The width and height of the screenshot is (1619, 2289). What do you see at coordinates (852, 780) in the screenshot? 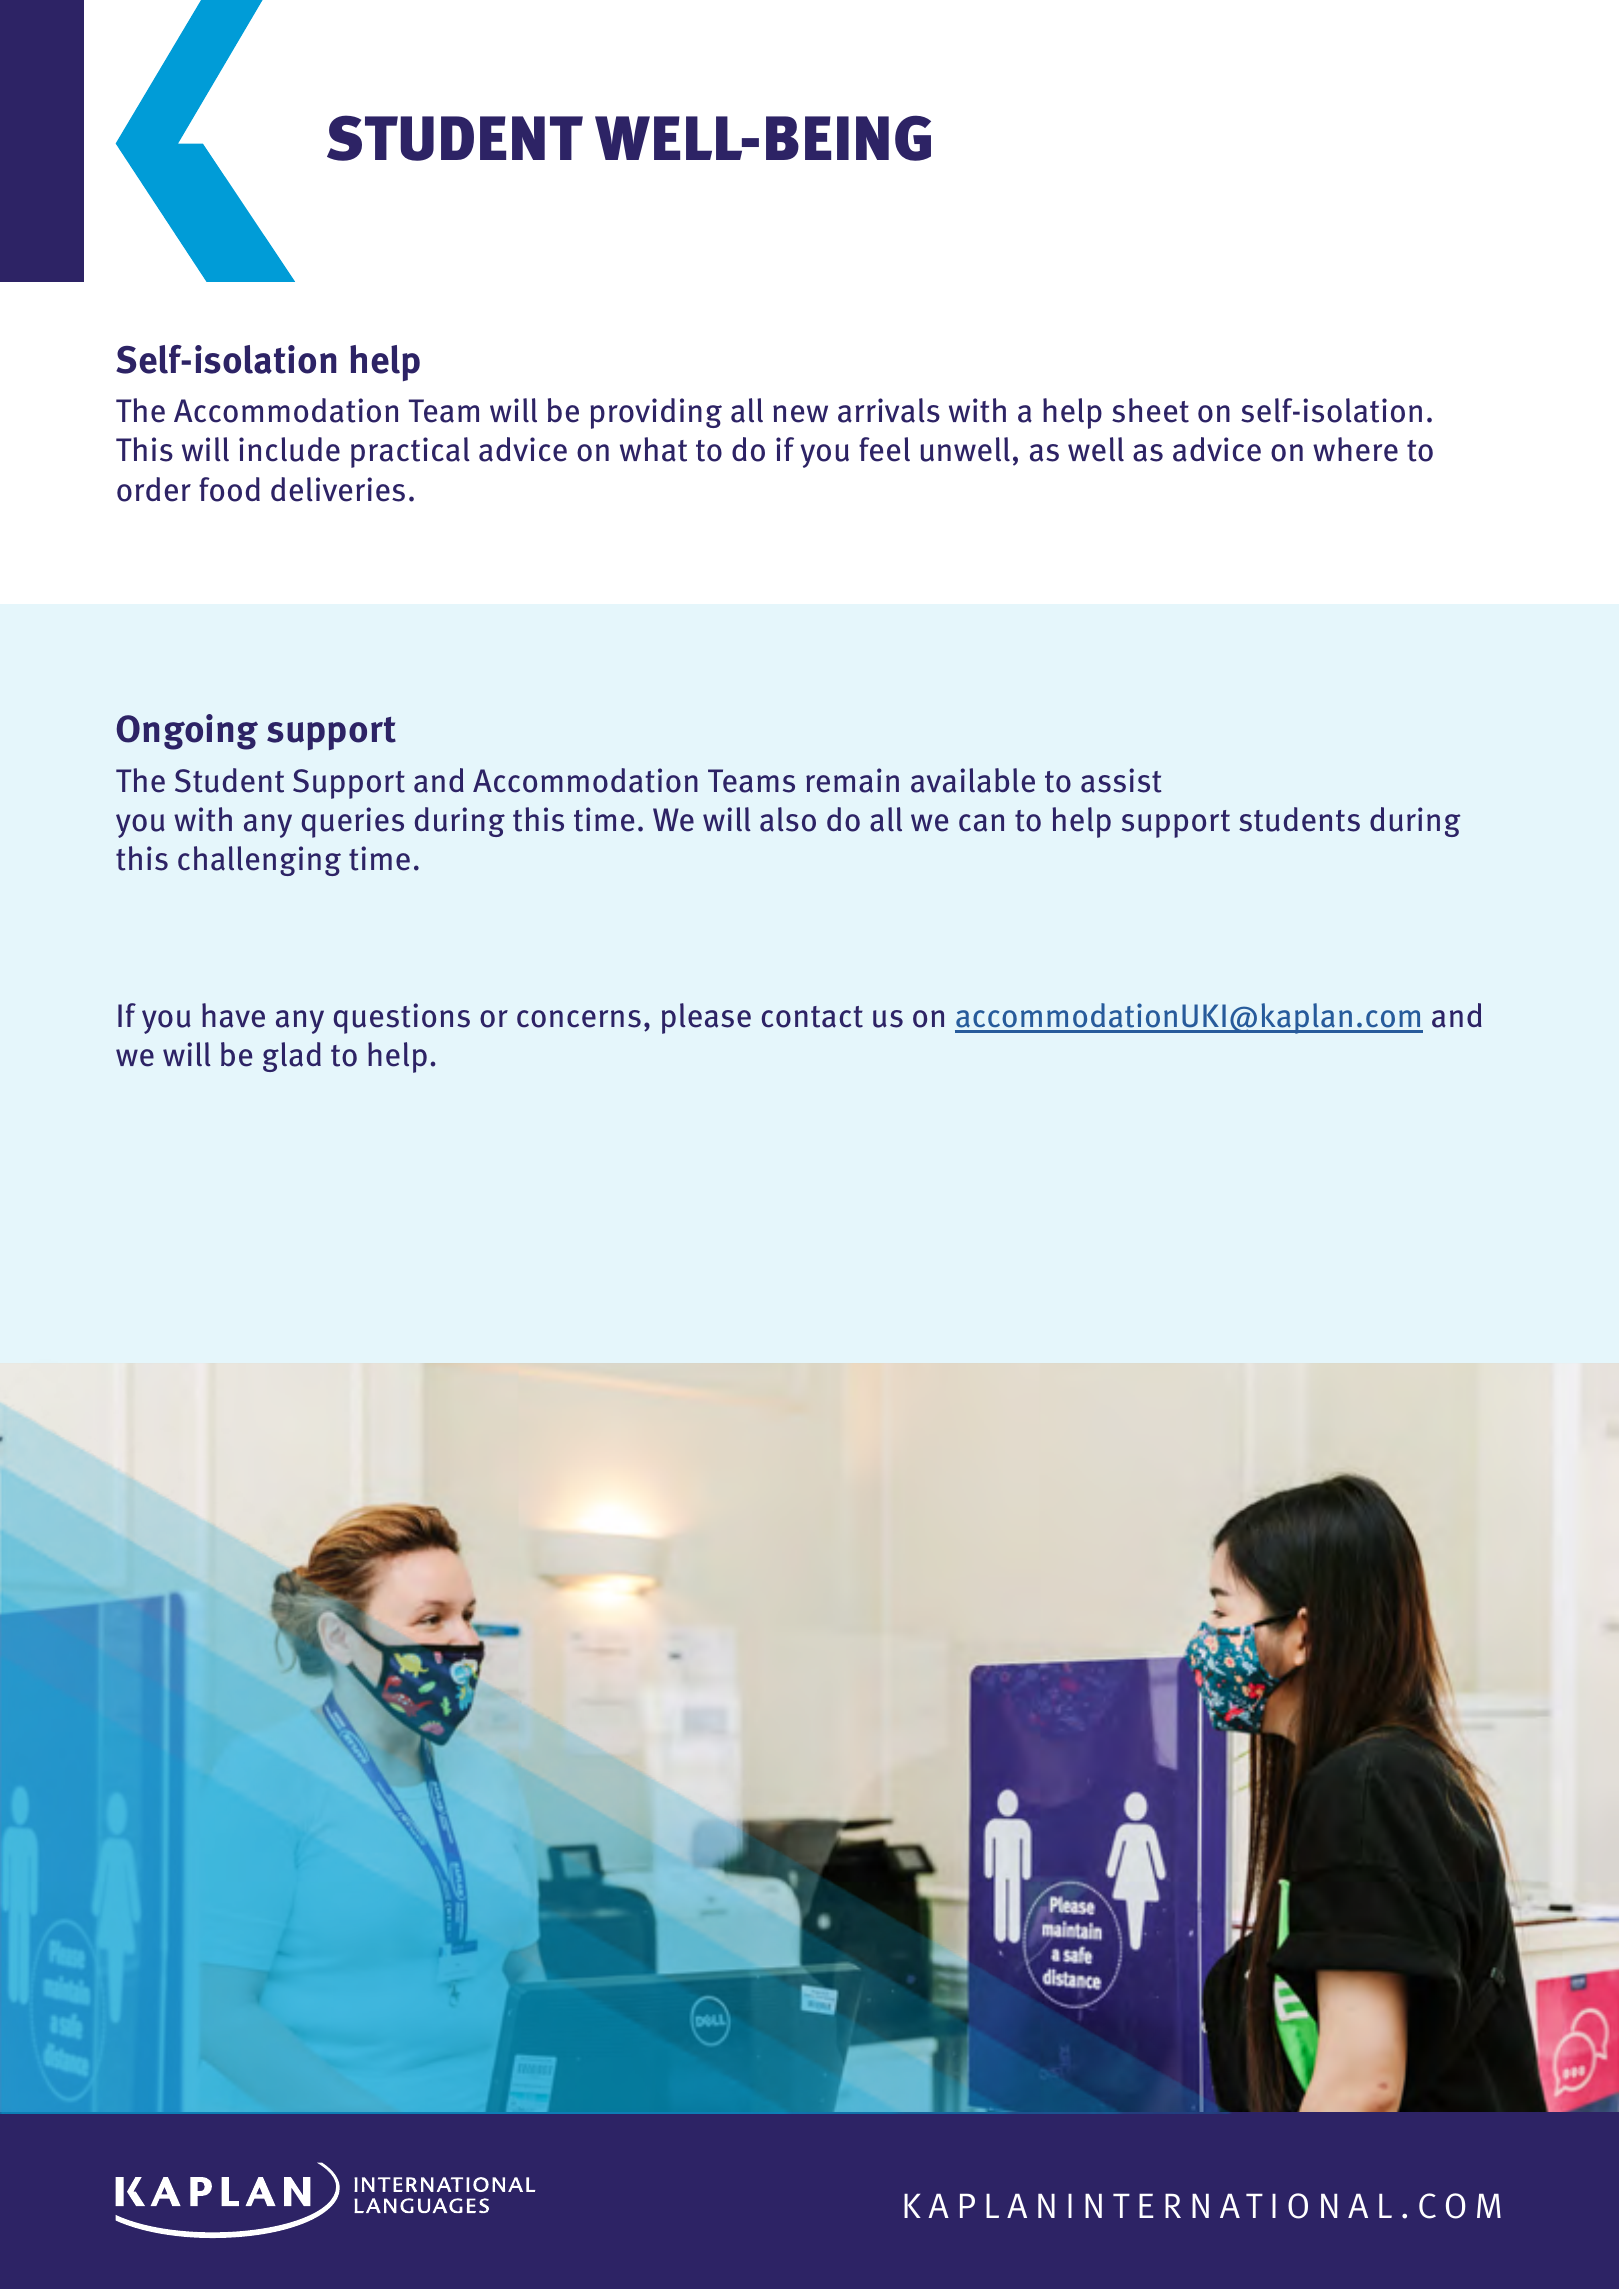
I see `remain` at bounding box center [852, 780].
